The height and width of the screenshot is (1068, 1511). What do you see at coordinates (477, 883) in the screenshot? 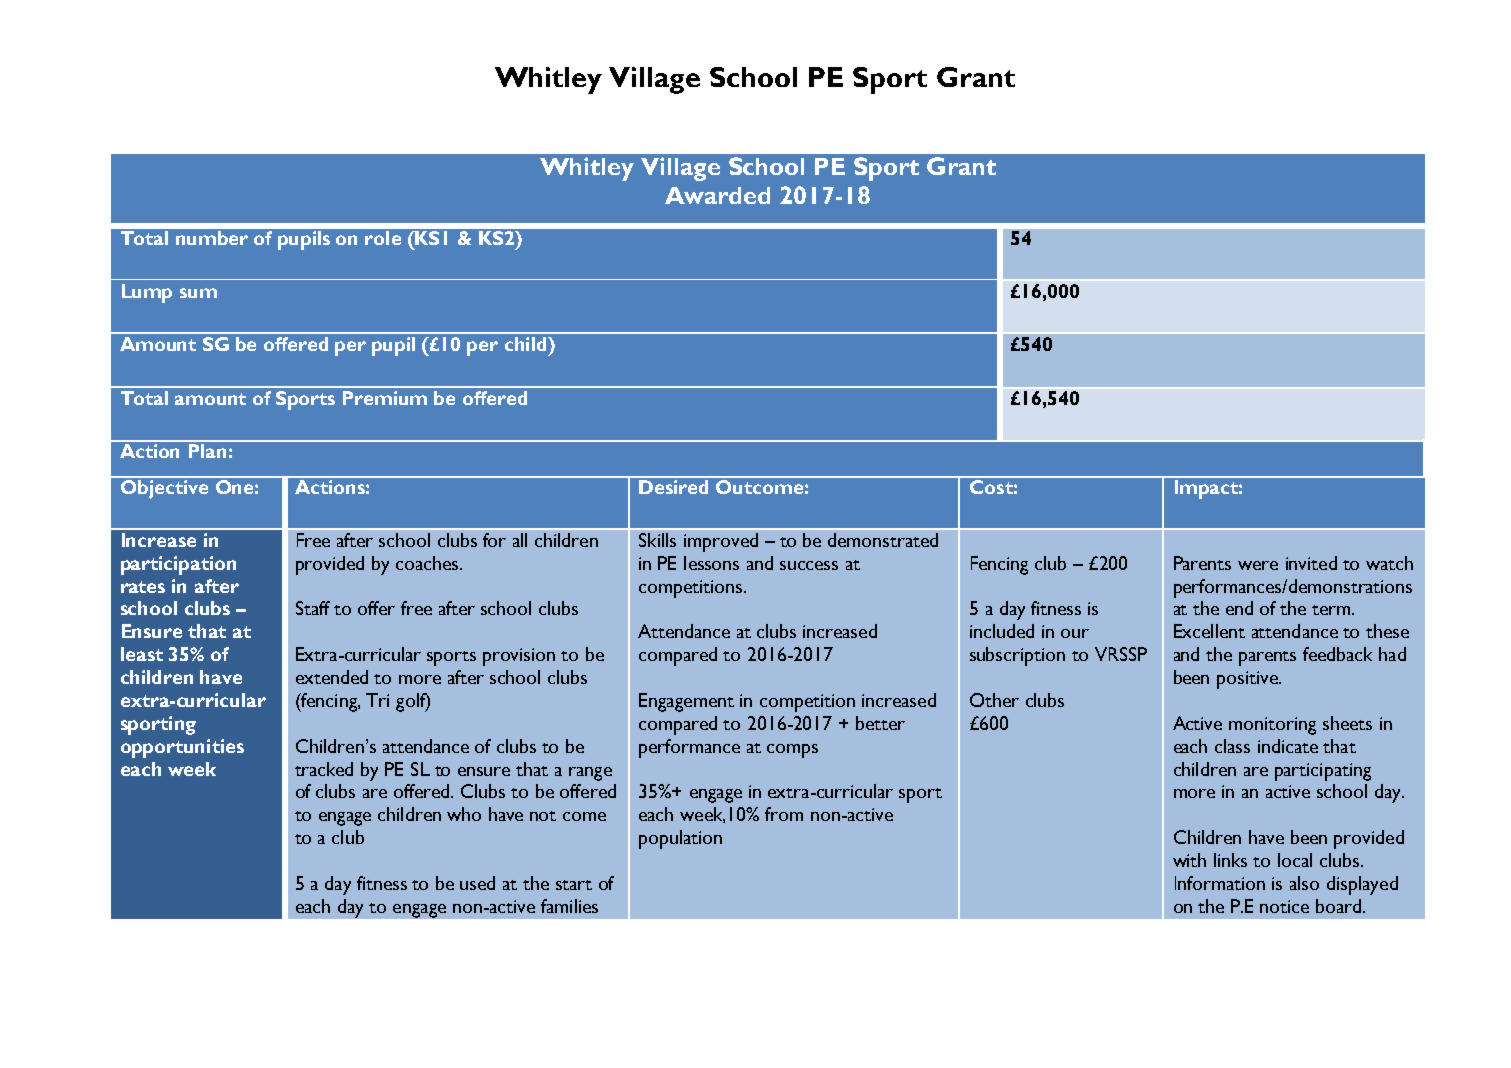
I see `used` at bounding box center [477, 883].
